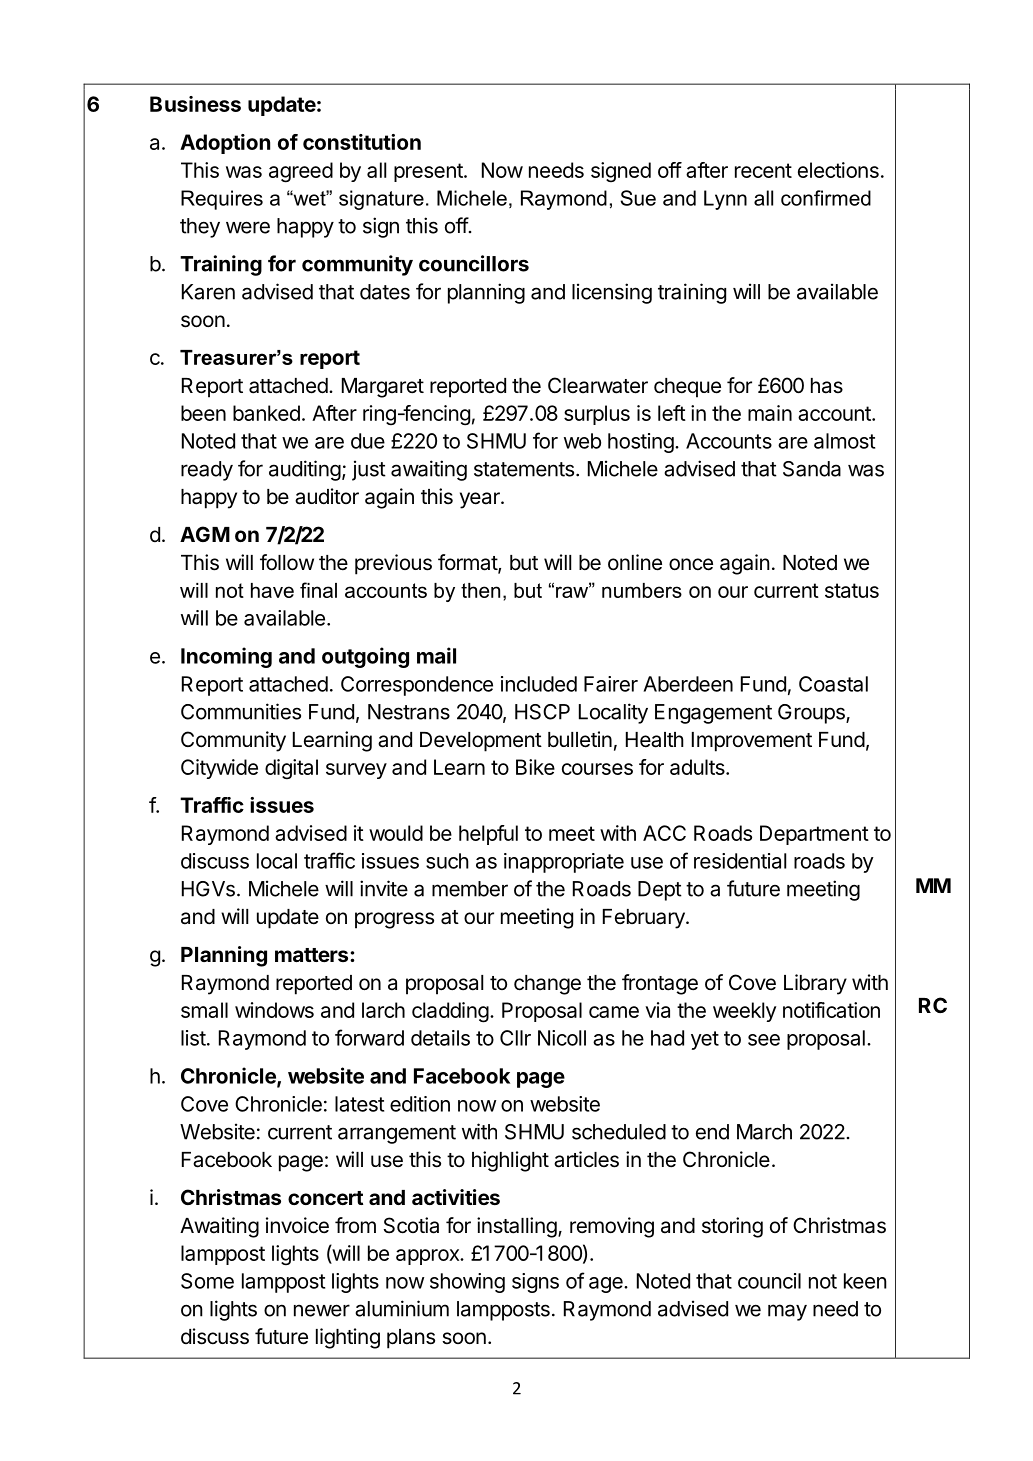  I want to click on windows, so click(274, 1010).
